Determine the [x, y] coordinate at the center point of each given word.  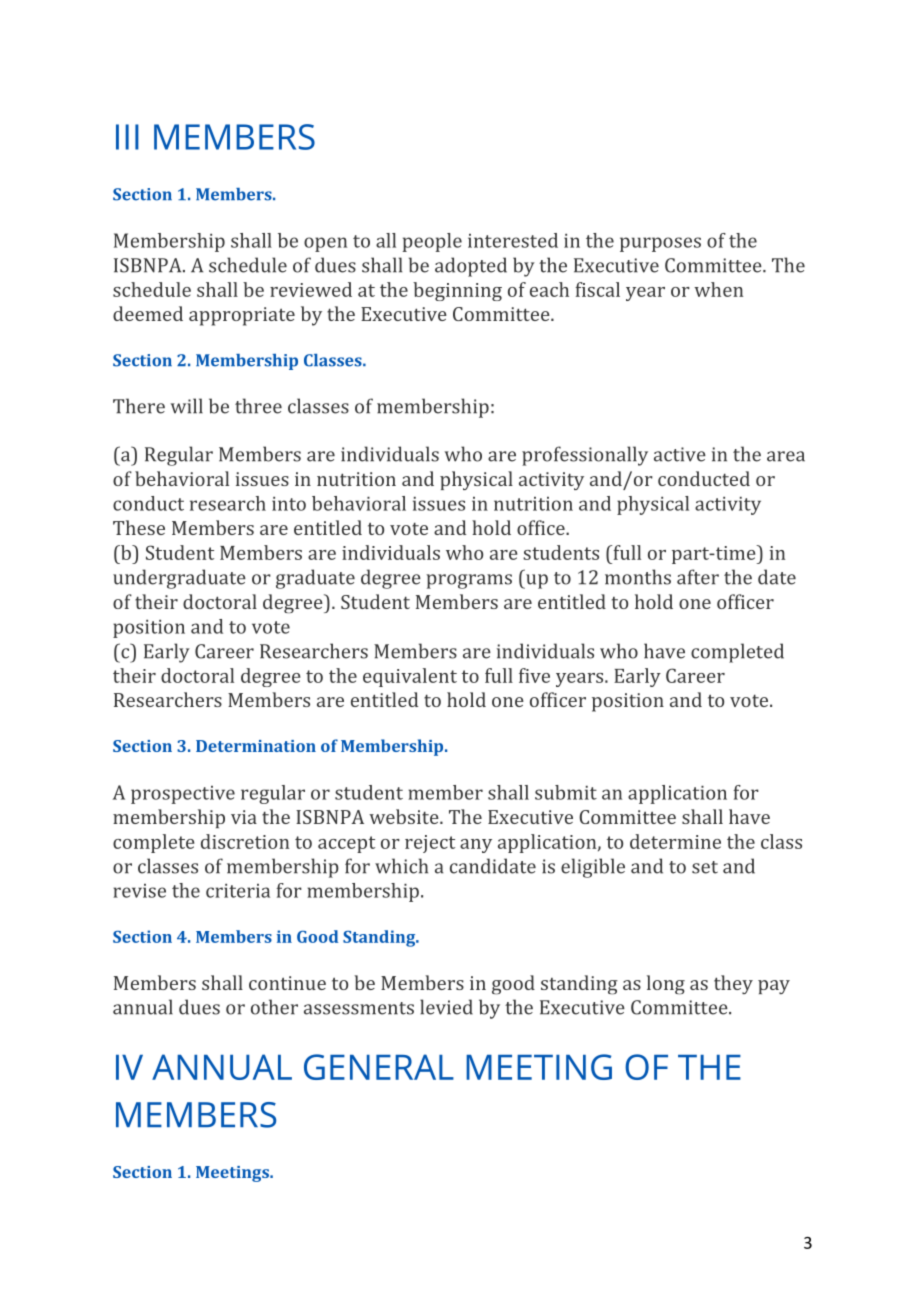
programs [469, 581]
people [432, 242]
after [698, 577]
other [274, 1007]
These [139, 527]
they [733, 984]
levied [446, 1007]
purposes [660, 244]
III [127, 137]
